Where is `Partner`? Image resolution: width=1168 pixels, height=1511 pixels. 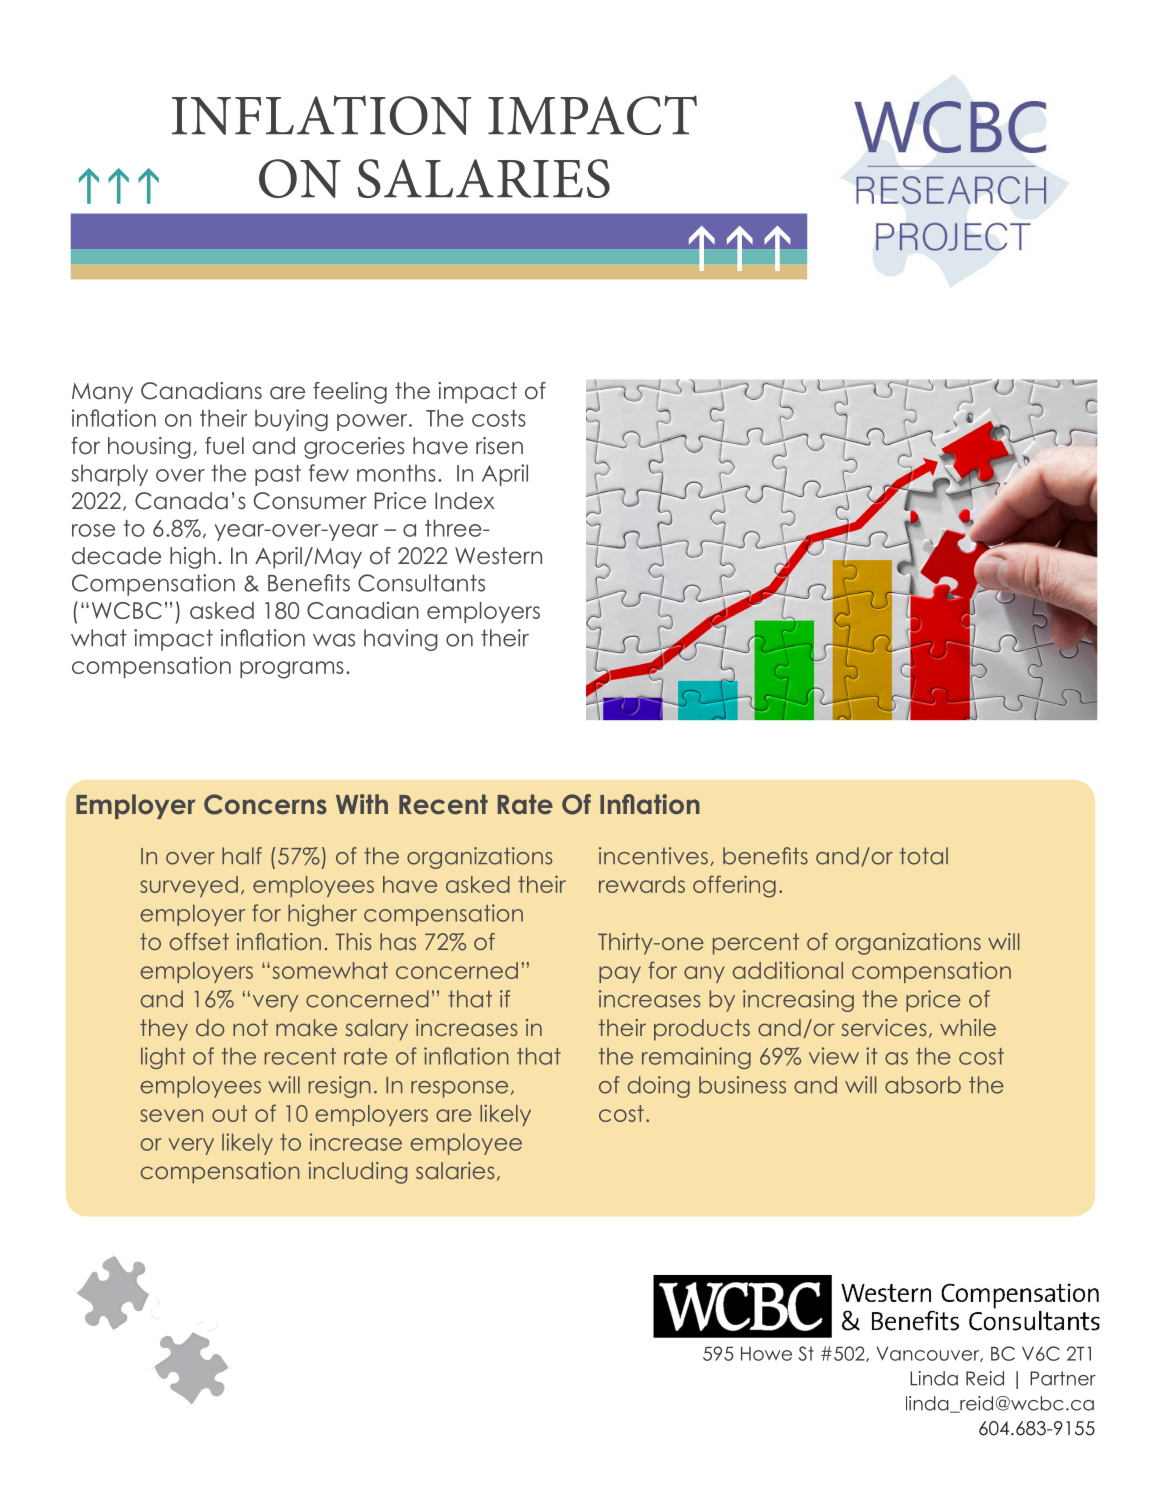 Partner is located at coordinates (1063, 1378).
